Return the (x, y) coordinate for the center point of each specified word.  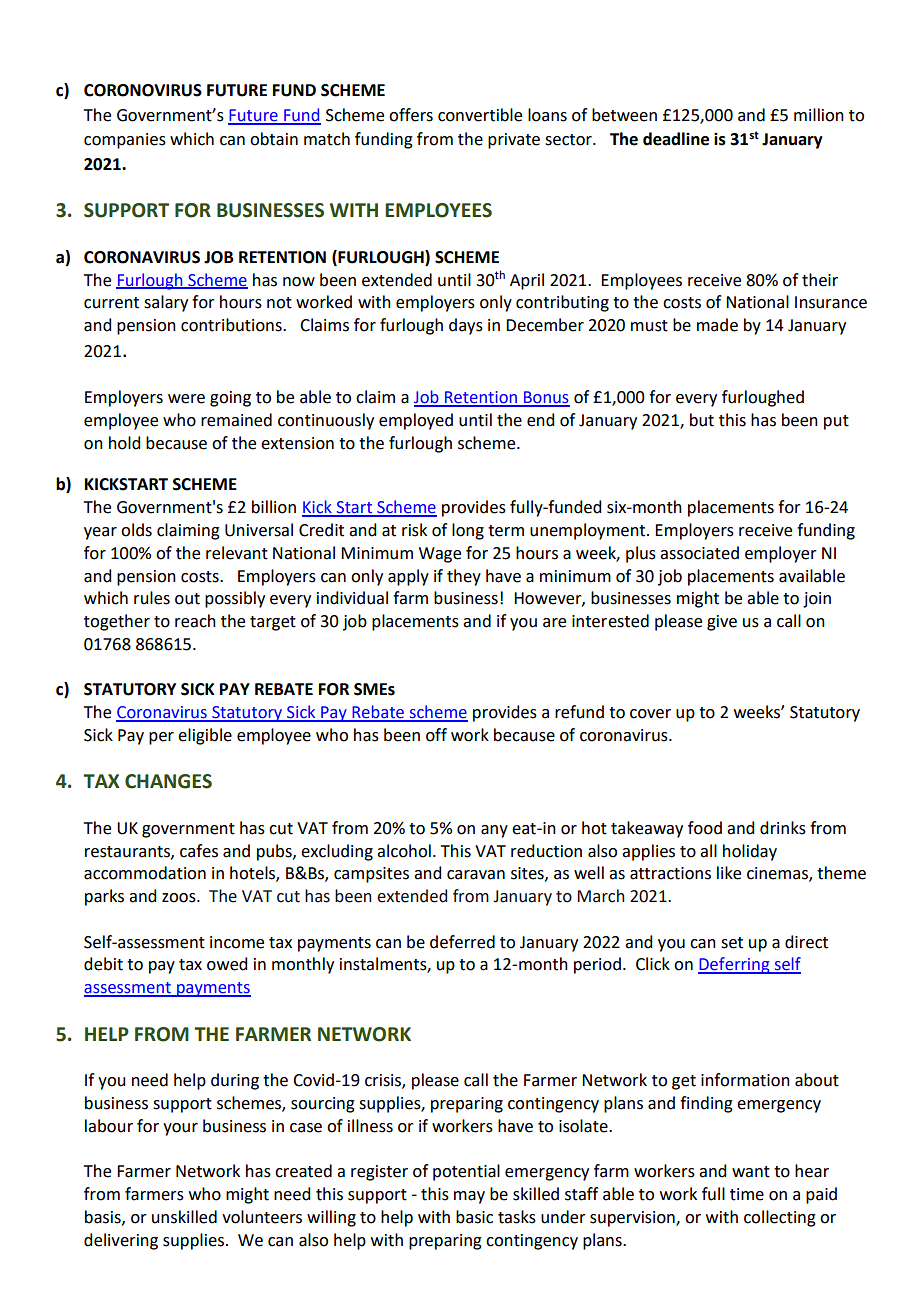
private (514, 141)
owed (227, 964)
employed (416, 421)
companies (125, 141)
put (836, 422)
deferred (462, 942)
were (186, 399)
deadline (676, 139)
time (747, 1194)
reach (195, 621)
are (554, 623)
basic (474, 1217)
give (722, 623)
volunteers (262, 1217)
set (732, 943)
